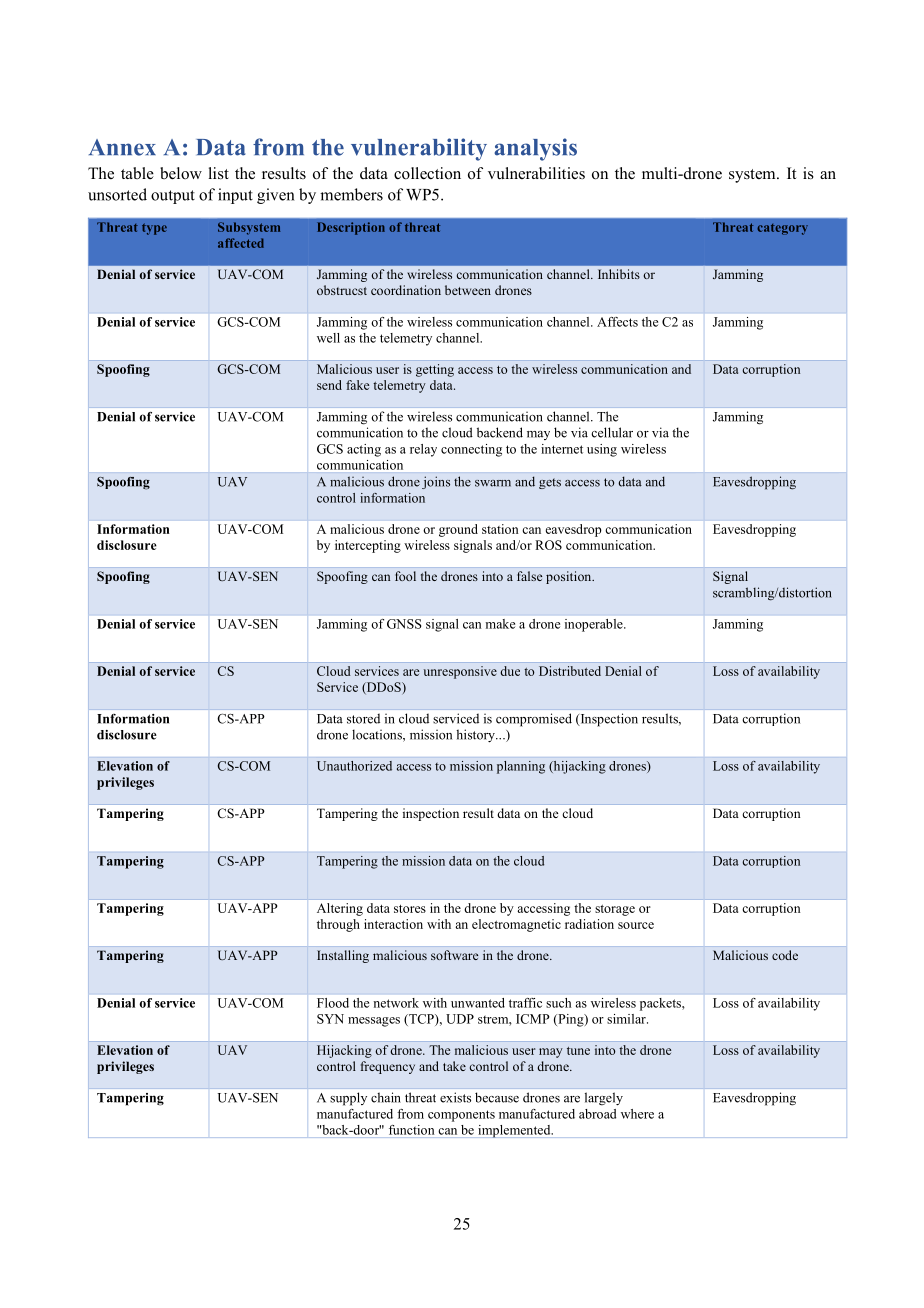 The width and height of the screenshot is (924, 1308). Describe the element at coordinates (328, 338) in the screenshot. I see `well` at that location.
